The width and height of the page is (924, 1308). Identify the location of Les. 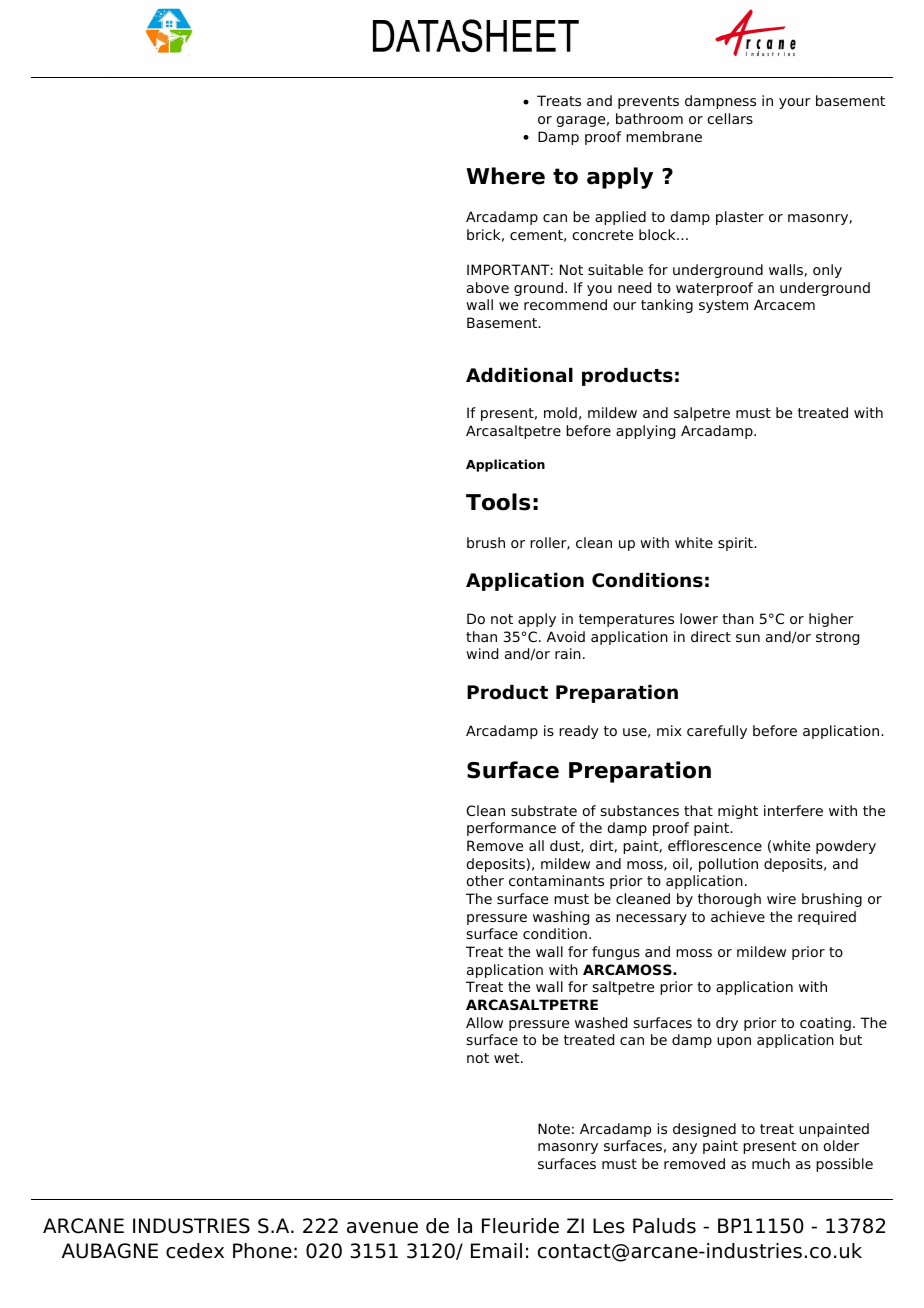
(609, 1226).
